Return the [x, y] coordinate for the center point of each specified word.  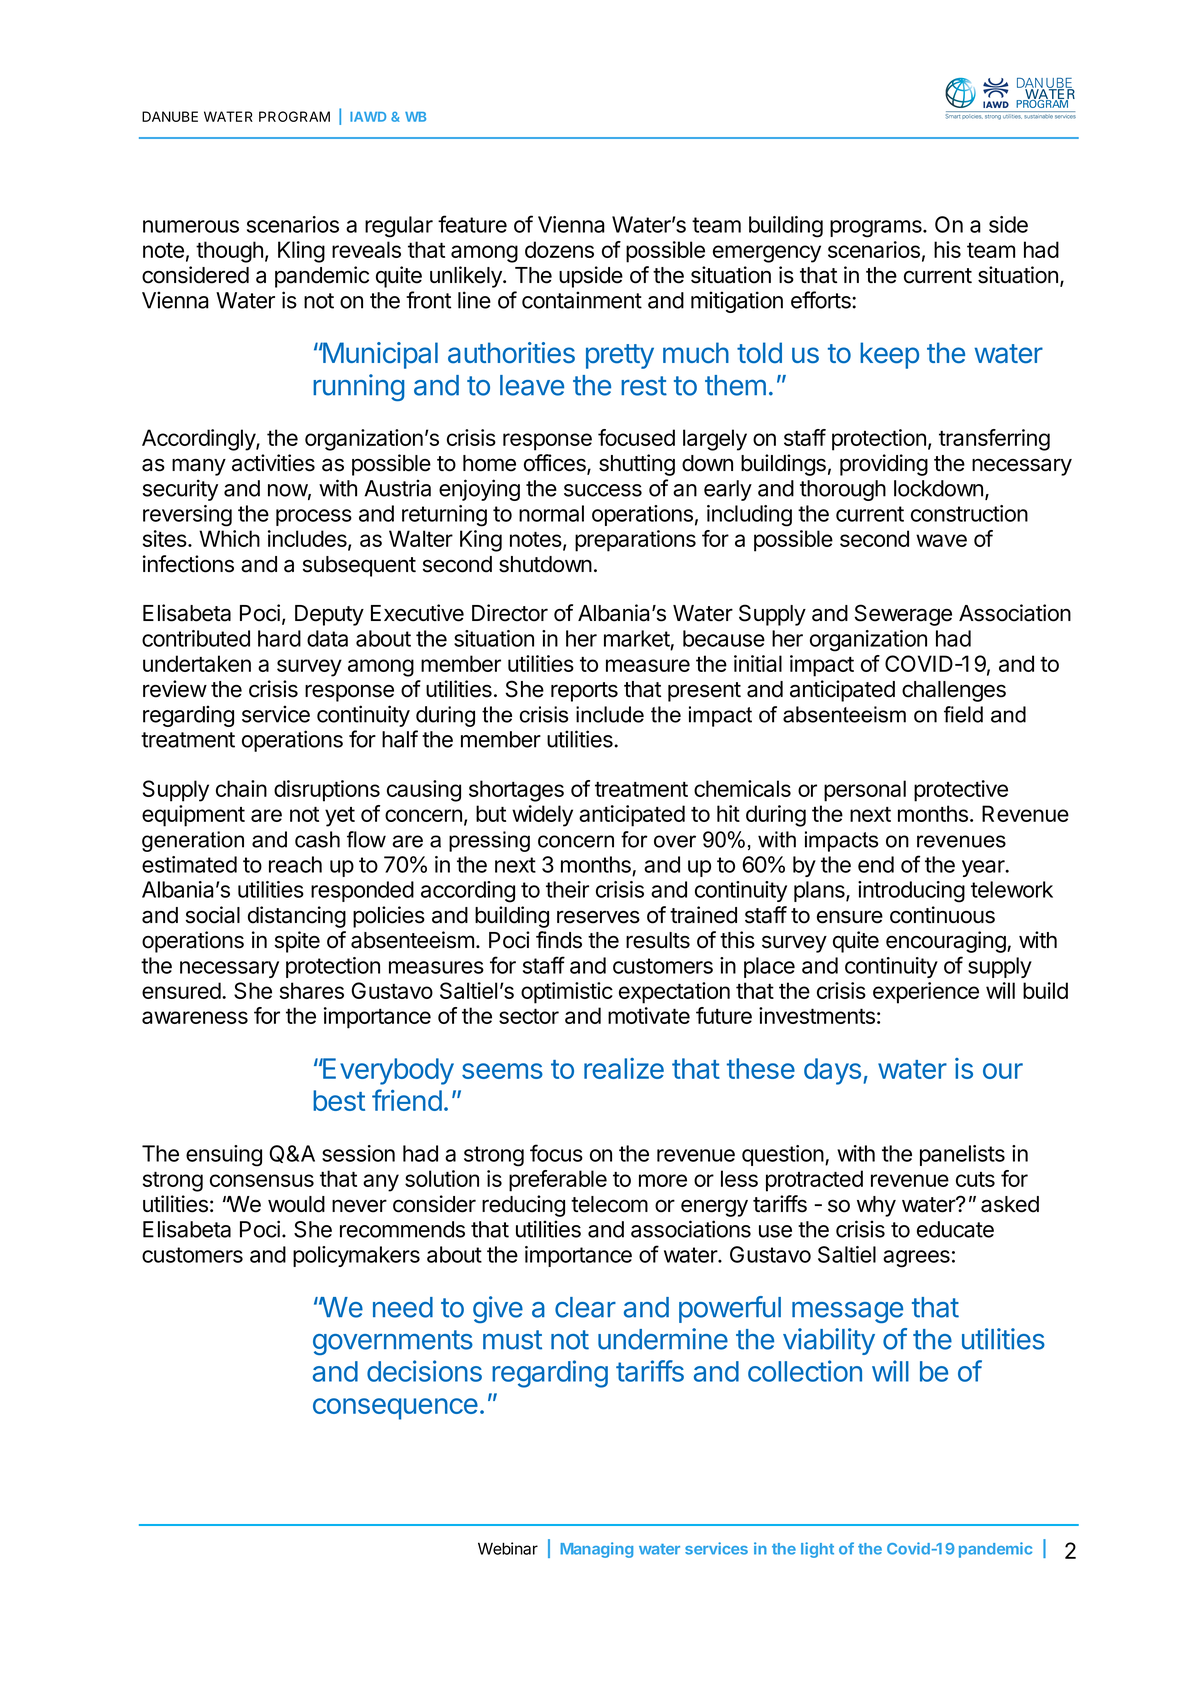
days [832, 1071]
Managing [596, 1550]
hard [279, 638]
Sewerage [903, 615]
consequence [395, 1409]
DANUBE [170, 116]
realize [624, 1068]
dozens [559, 249]
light [817, 1550]
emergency [767, 254]
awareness [195, 1017]
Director [510, 613]
